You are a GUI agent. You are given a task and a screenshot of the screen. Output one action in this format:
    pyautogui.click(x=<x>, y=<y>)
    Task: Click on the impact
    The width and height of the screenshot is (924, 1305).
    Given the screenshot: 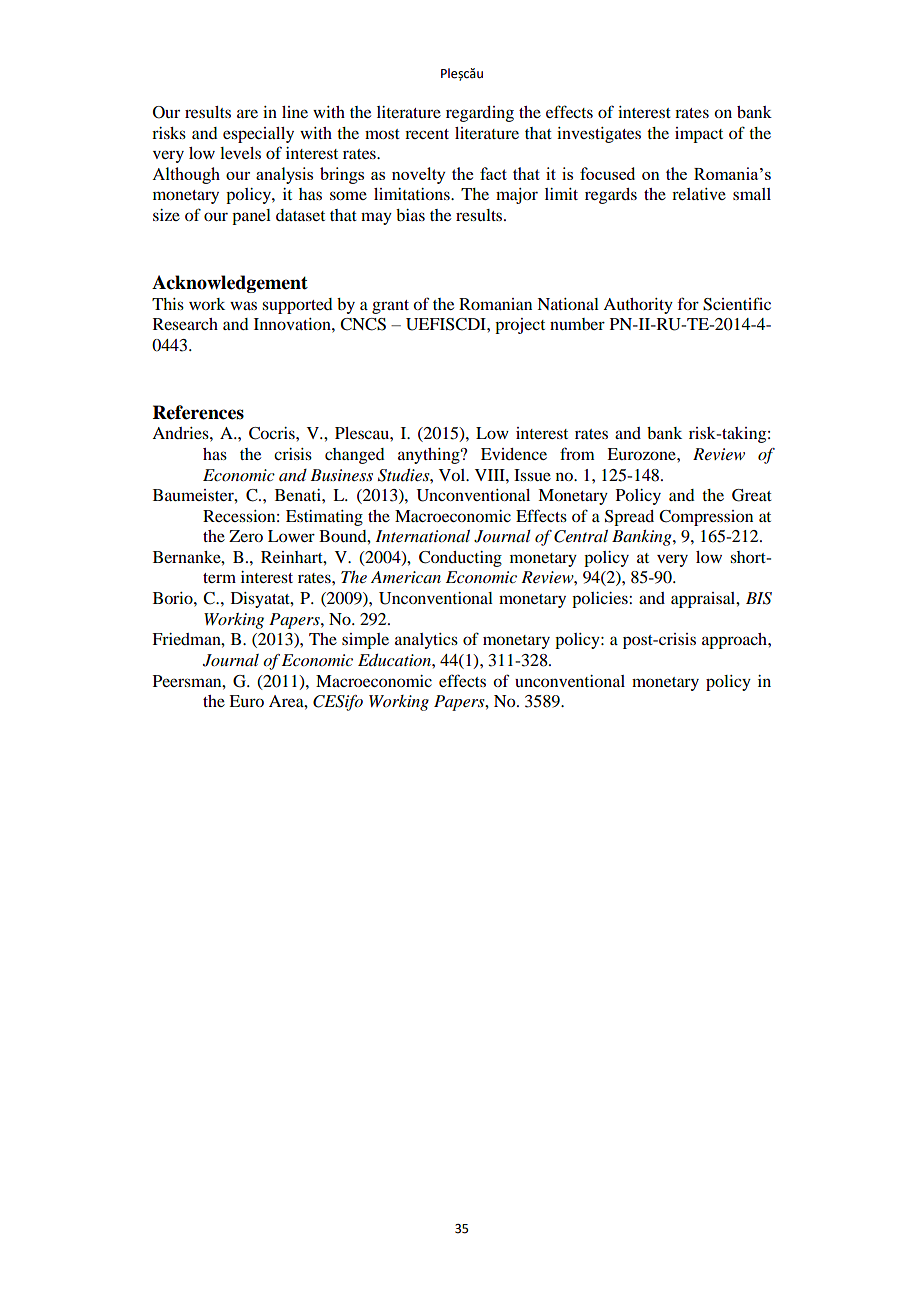 What is the action you would take?
    pyautogui.click(x=699, y=135)
